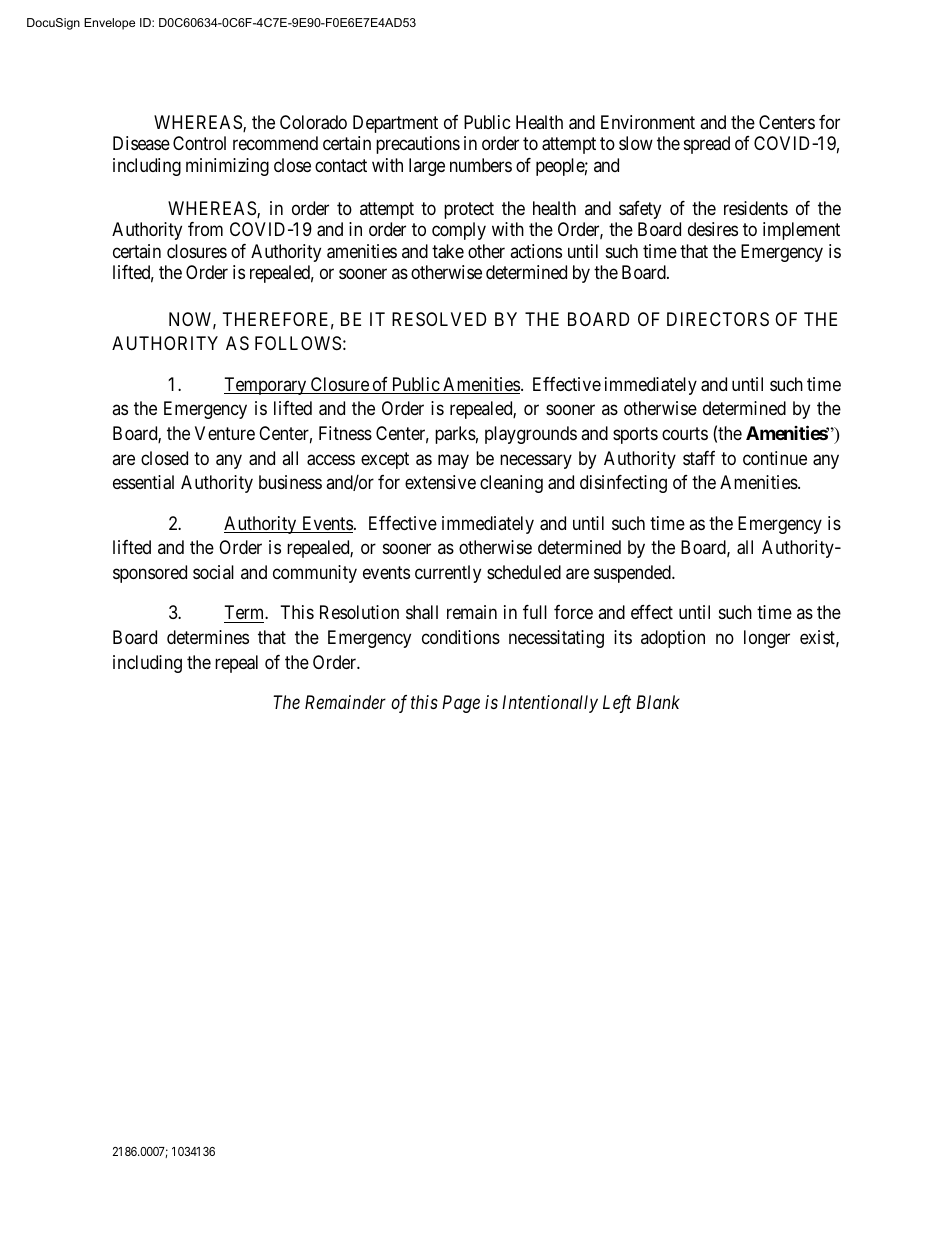 This screenshot has height=1233, width=952. Describe the element at coordinates (707, 145) in the screenshot. I see `spread` at that location.
